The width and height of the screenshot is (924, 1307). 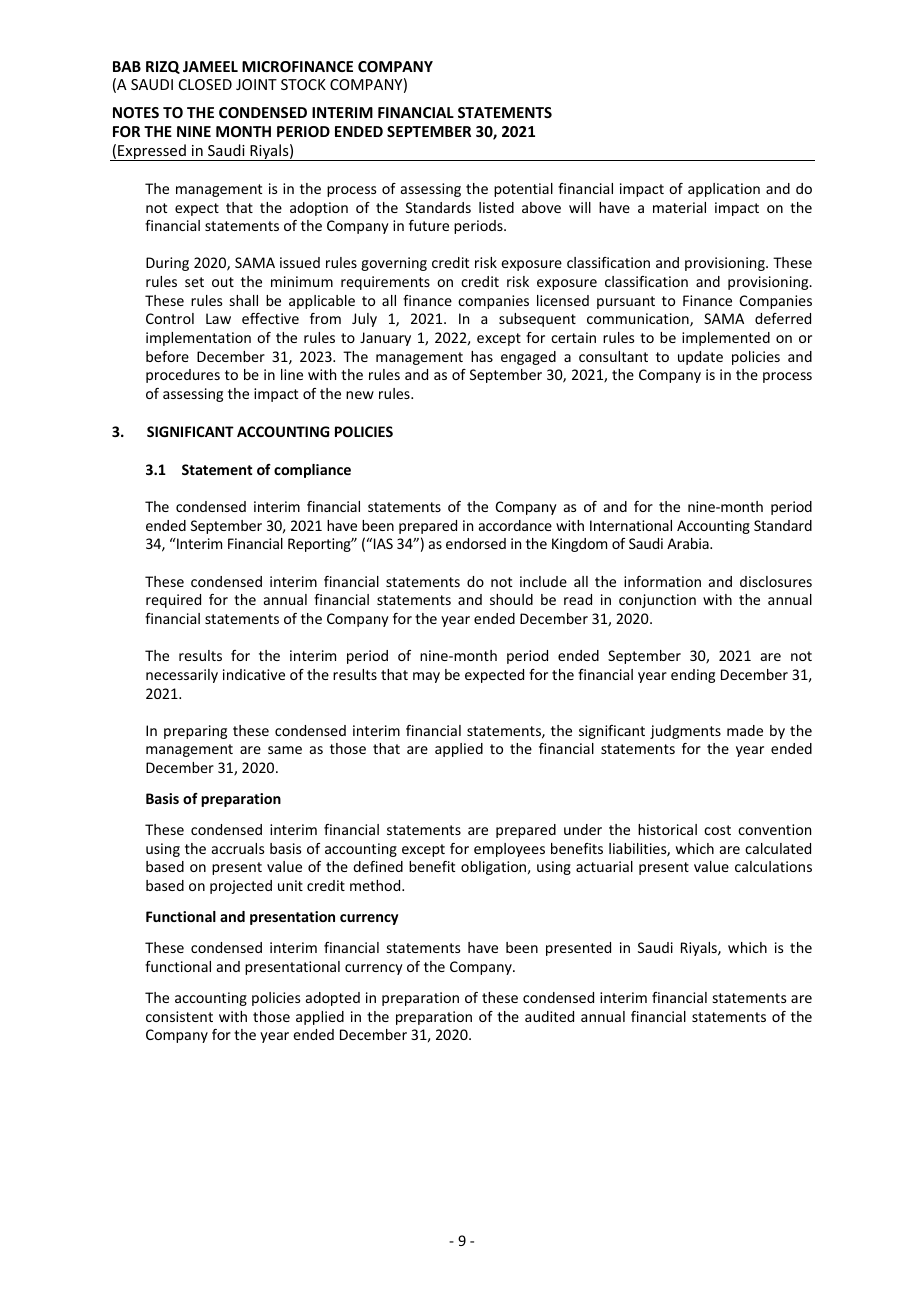 I want to click on potential, so click(x=523, y=190).
